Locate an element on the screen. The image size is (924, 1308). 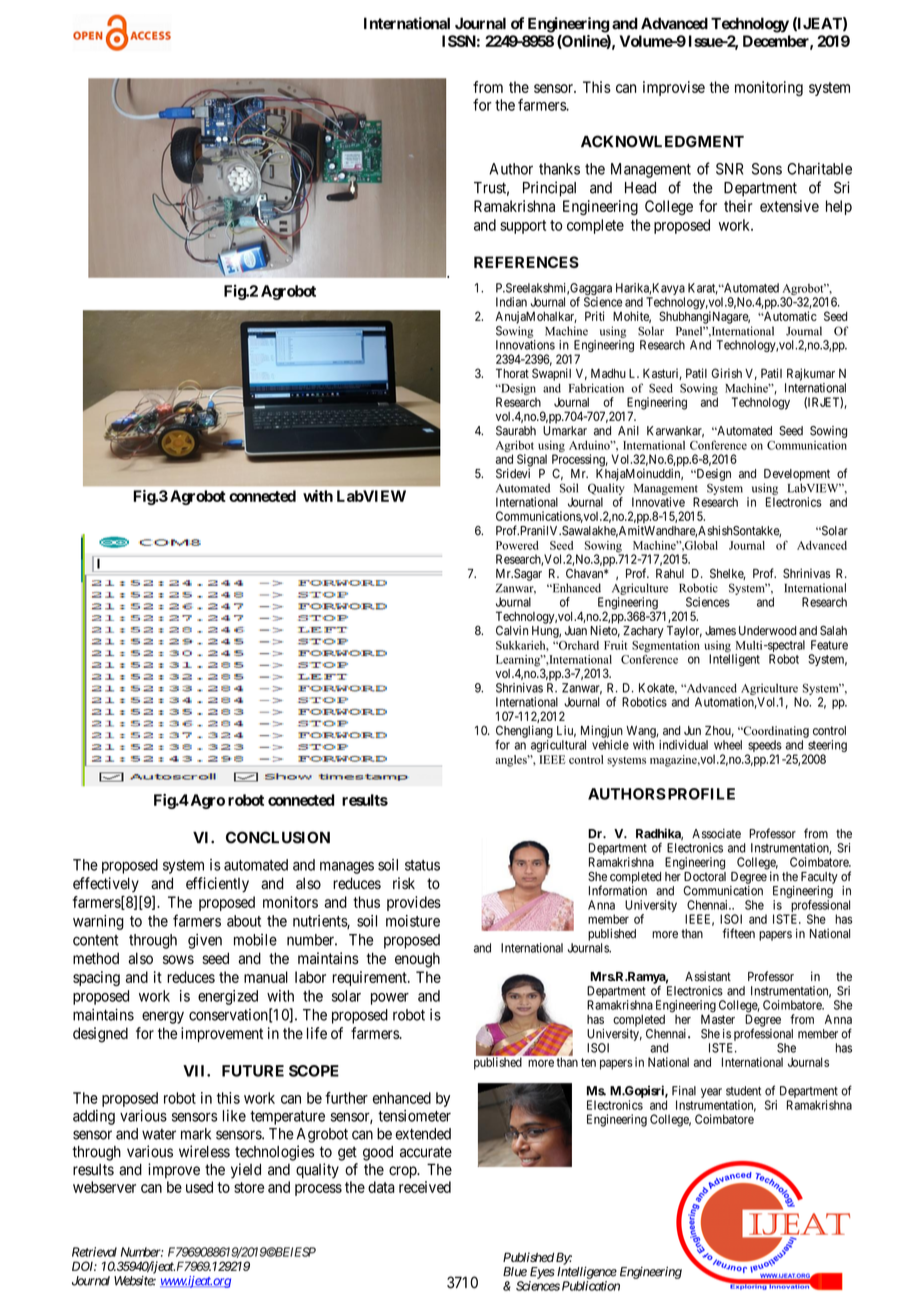
Blue is located at coordinates (515, 1272).
